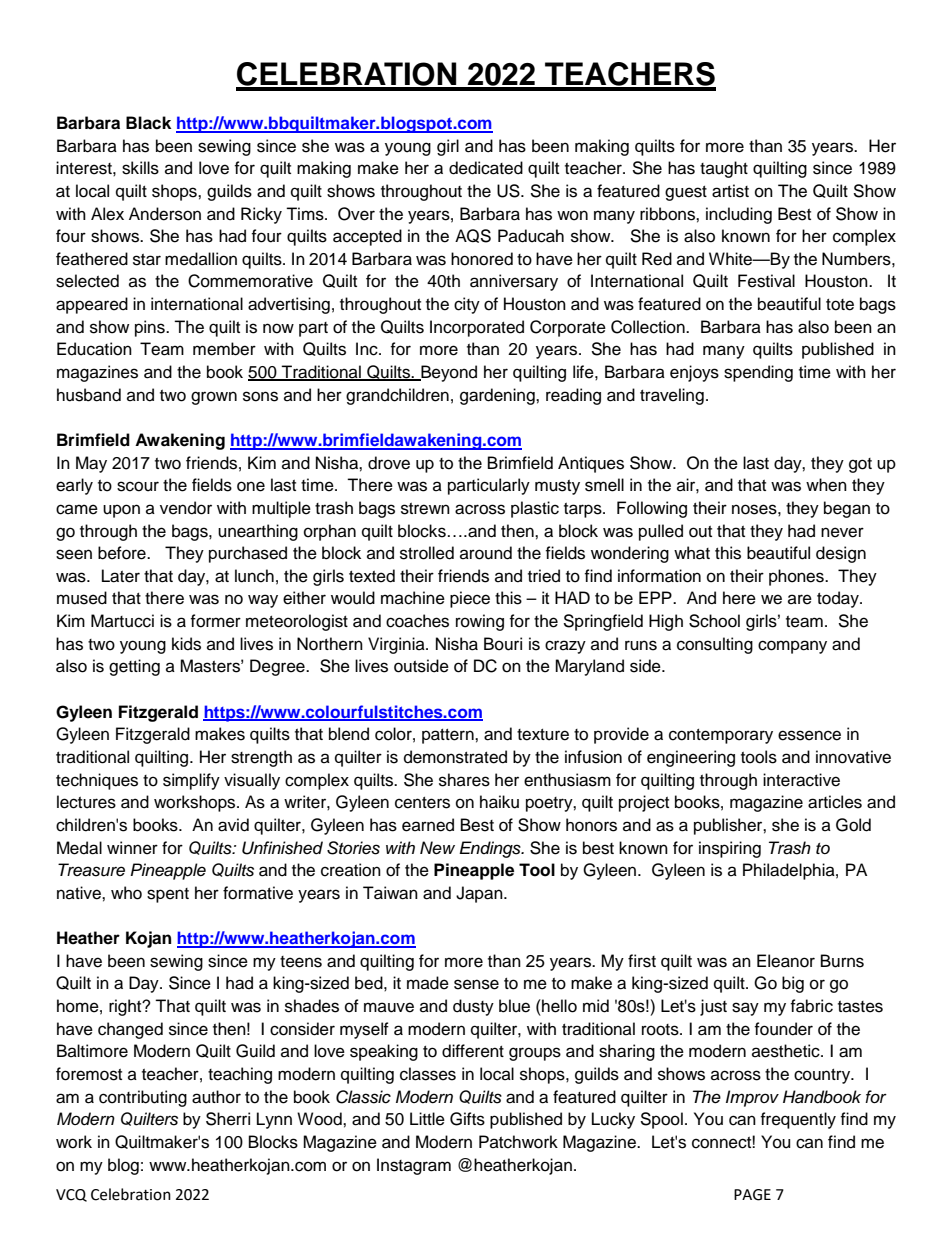  Describe the element at coordinates (758, 373) in the page. I see `spending` at that location.
